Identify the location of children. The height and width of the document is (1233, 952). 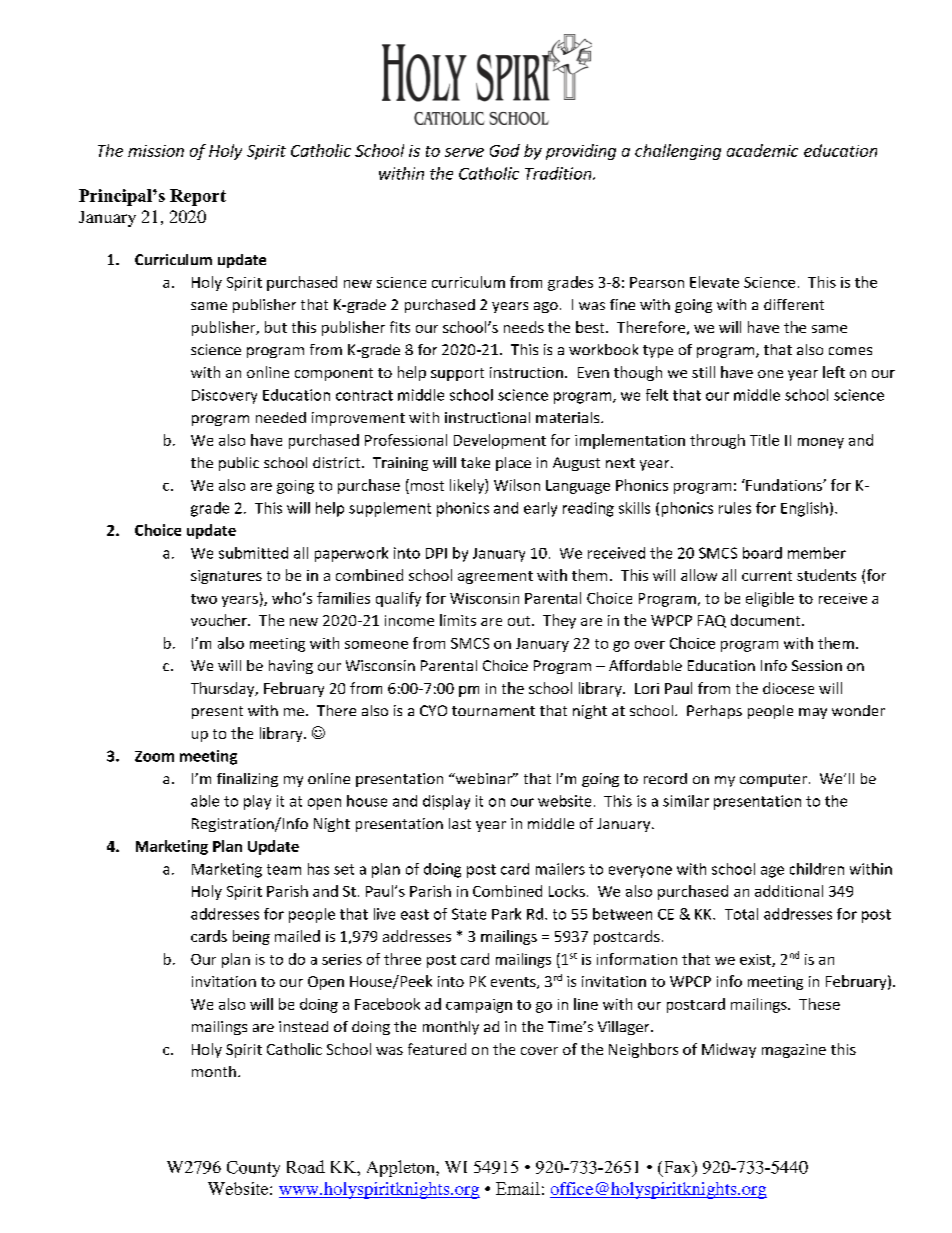
(817, 869).
